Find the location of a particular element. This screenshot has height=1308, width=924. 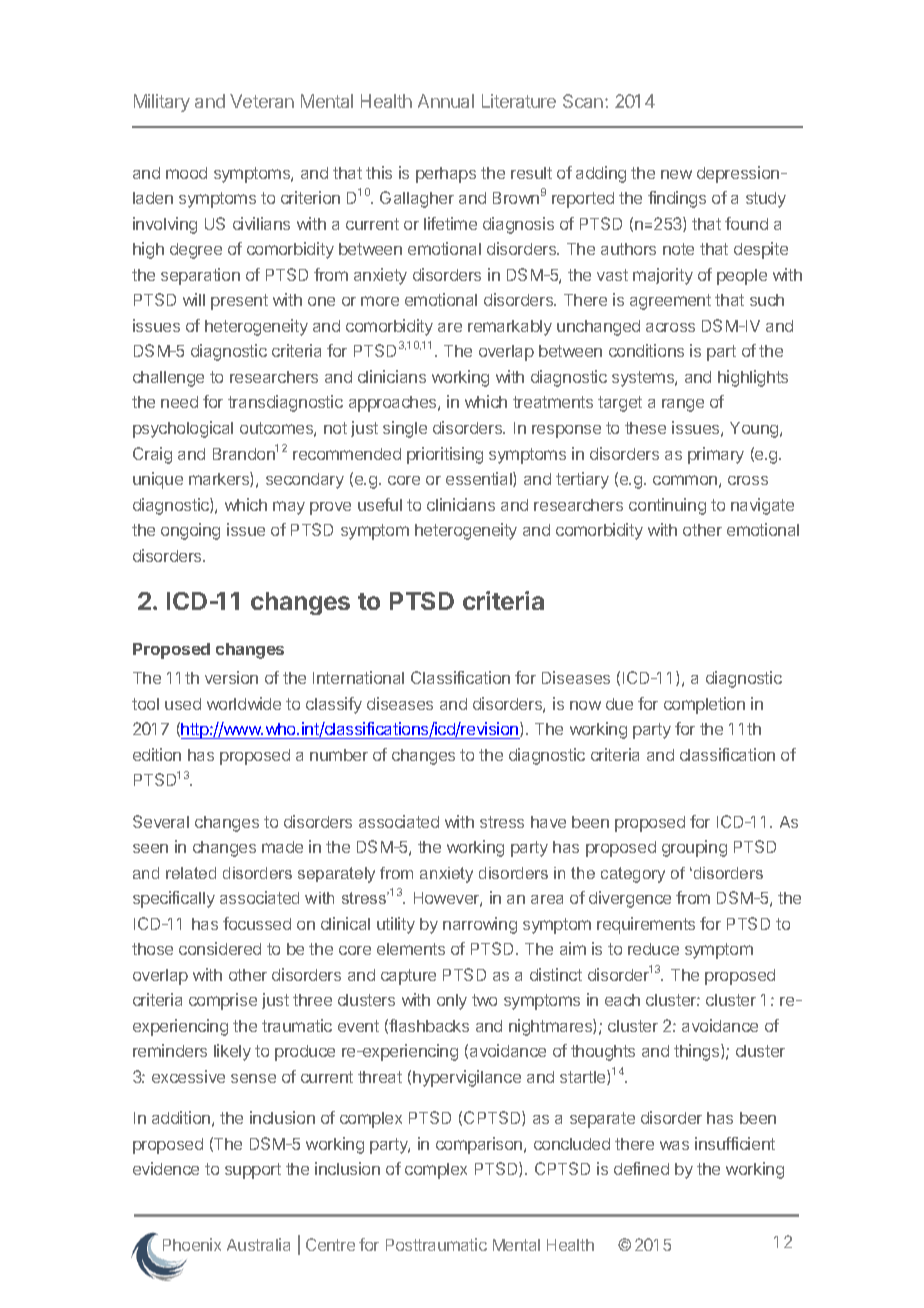

new is located at coordinates (676, 174).
